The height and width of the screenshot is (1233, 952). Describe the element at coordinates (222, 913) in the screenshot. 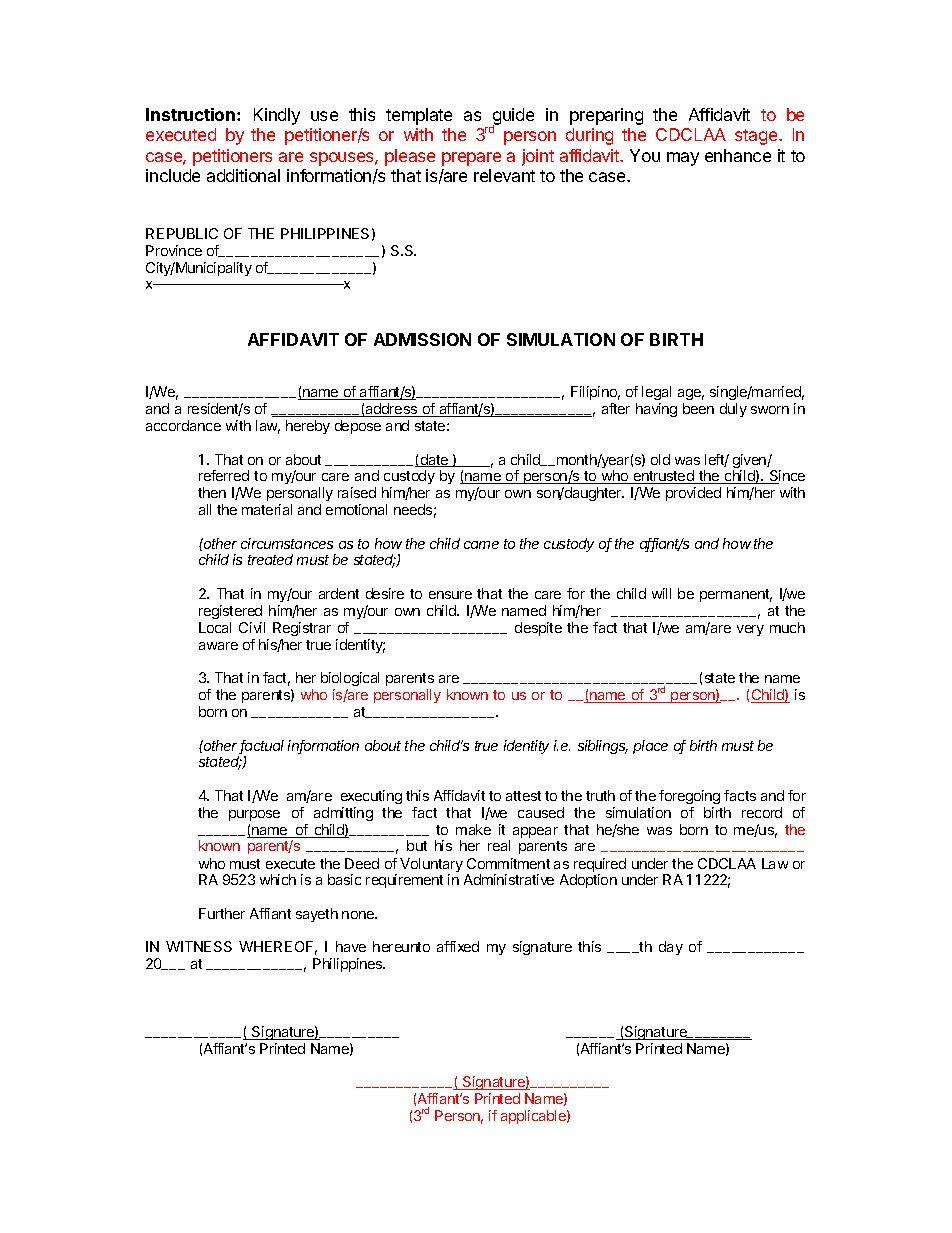

I see `Further` at that location.
